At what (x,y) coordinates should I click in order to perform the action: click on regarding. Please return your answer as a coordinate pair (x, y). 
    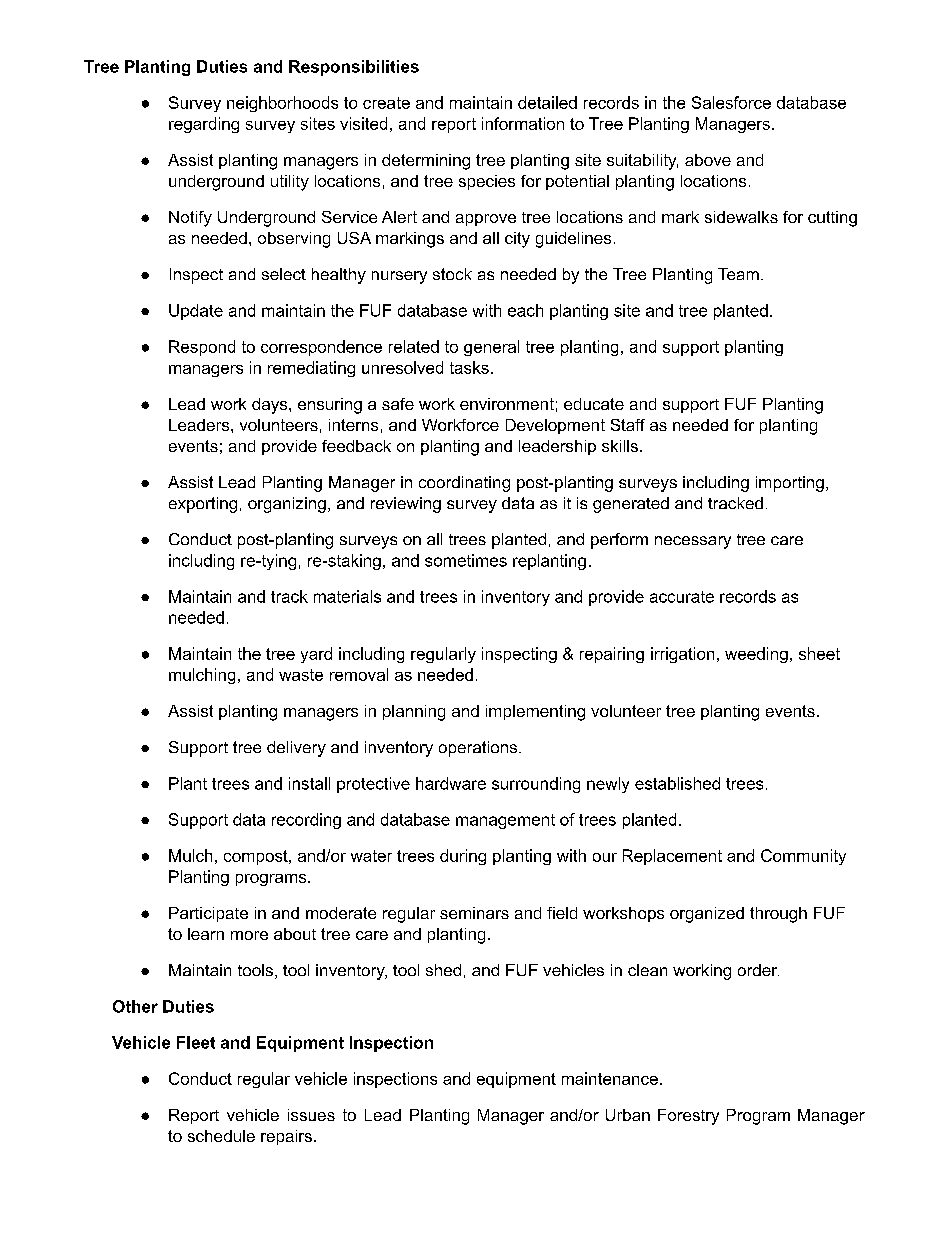
    Looking at the image, I should click on (204, 125).
